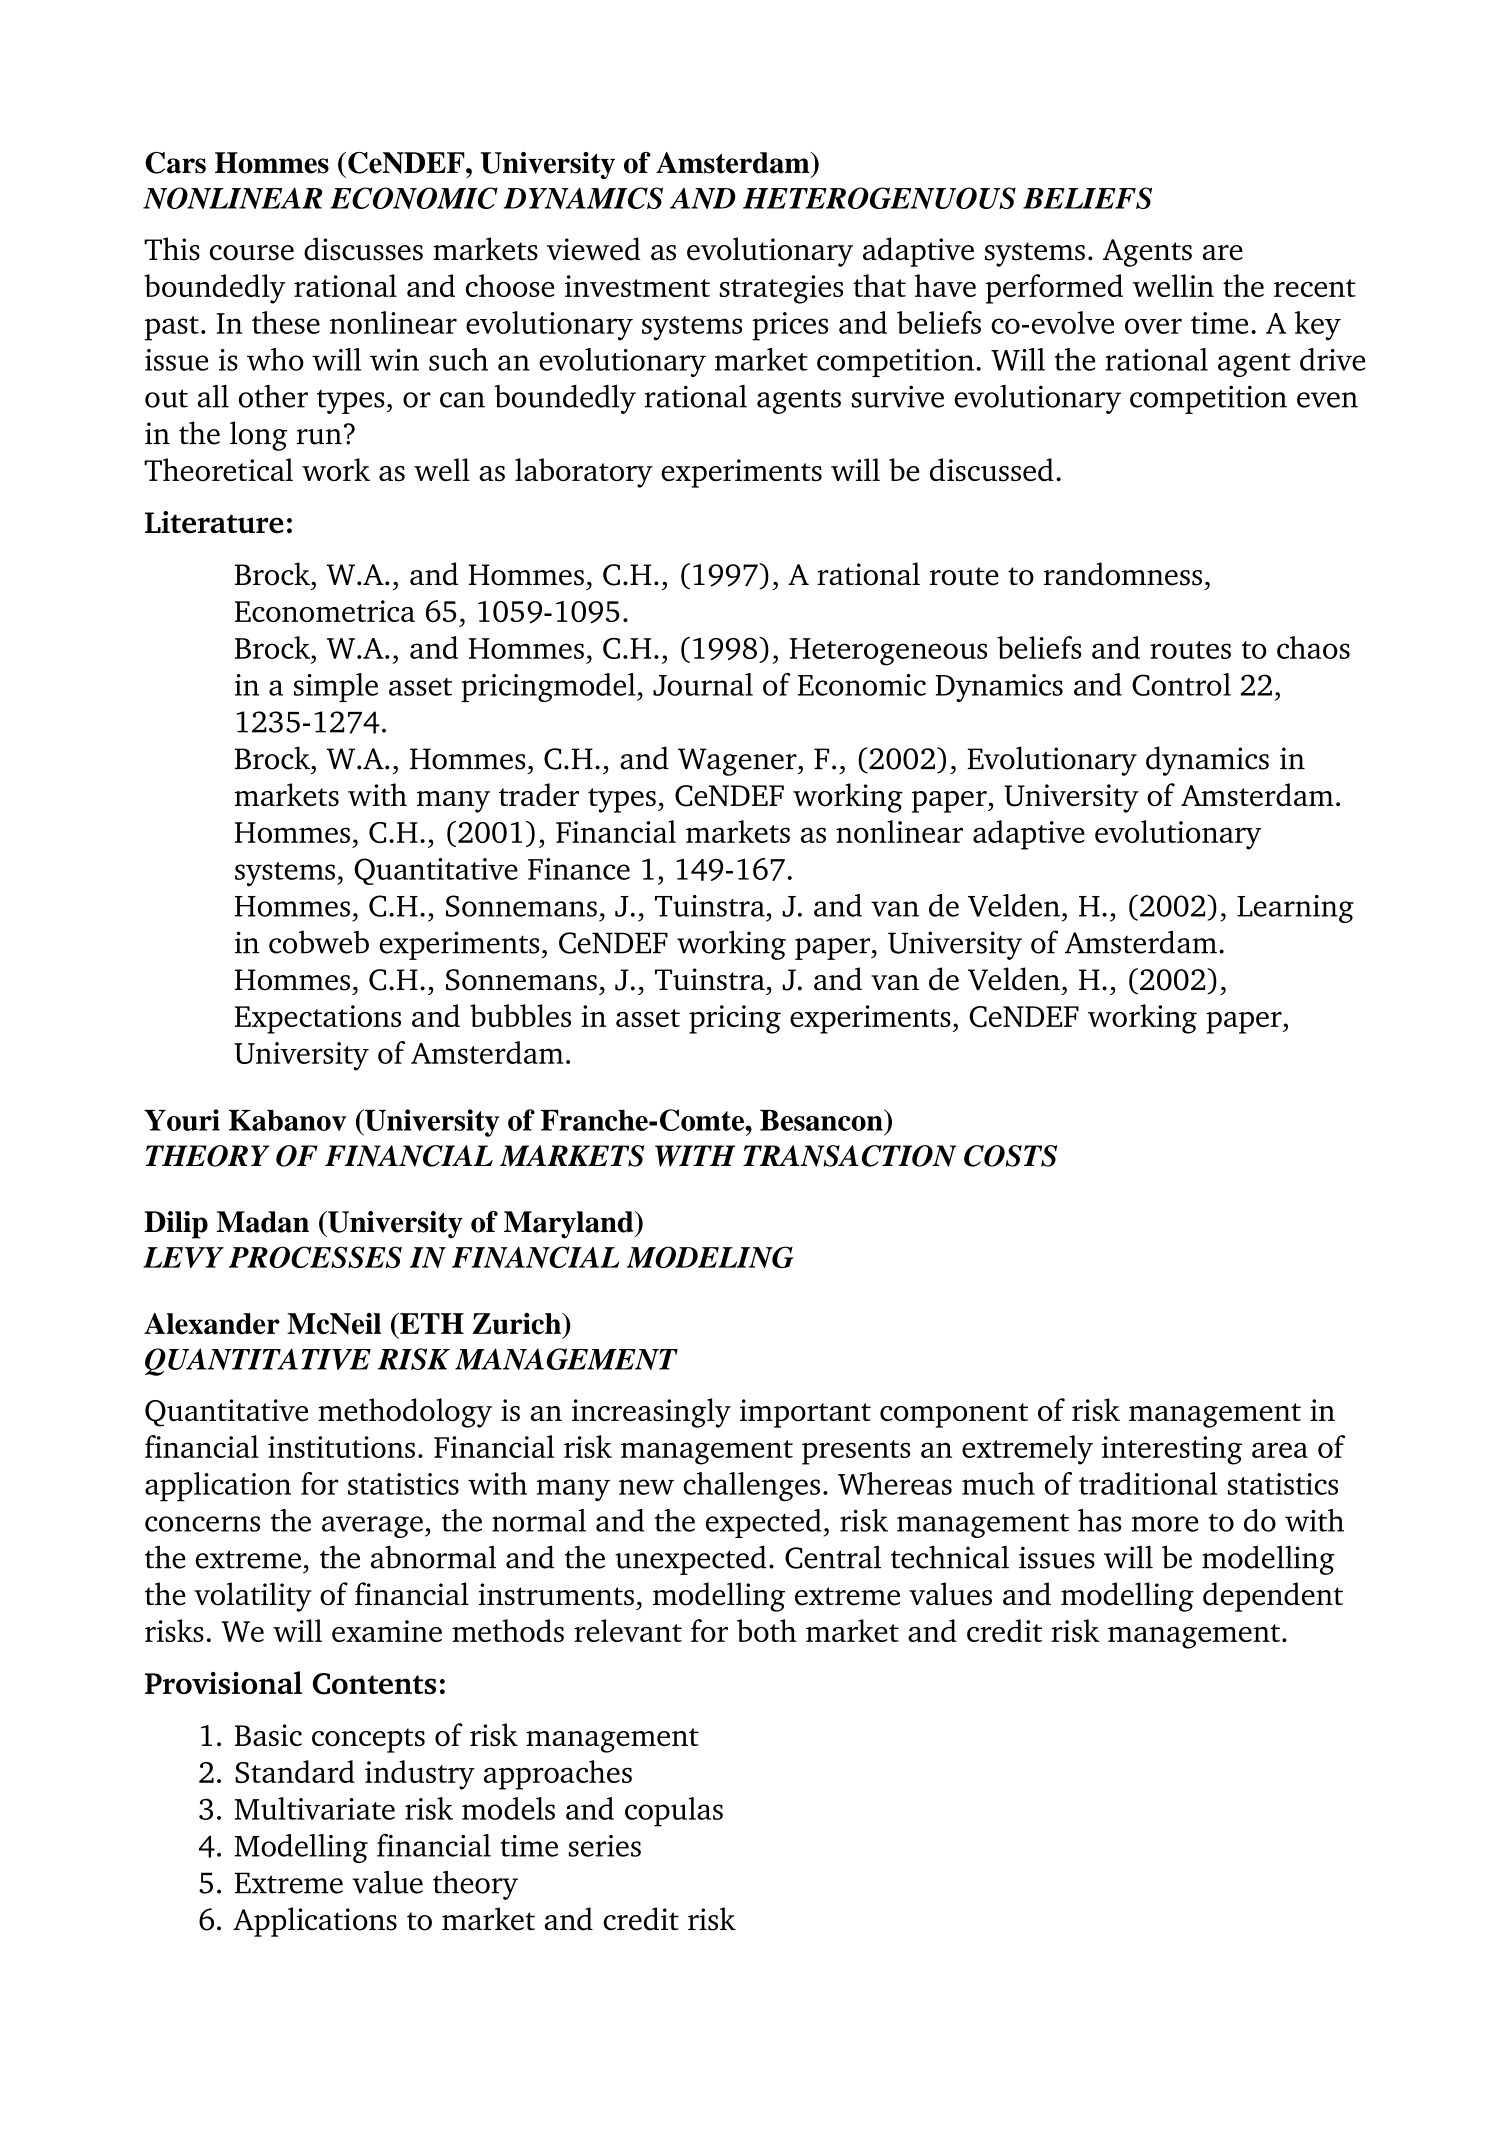 Image resolution: width=1511 pixels, height=2138 pixels. Describe the element at coordinates (315, 1808) in the page. I see `Multivariate` at that location.
